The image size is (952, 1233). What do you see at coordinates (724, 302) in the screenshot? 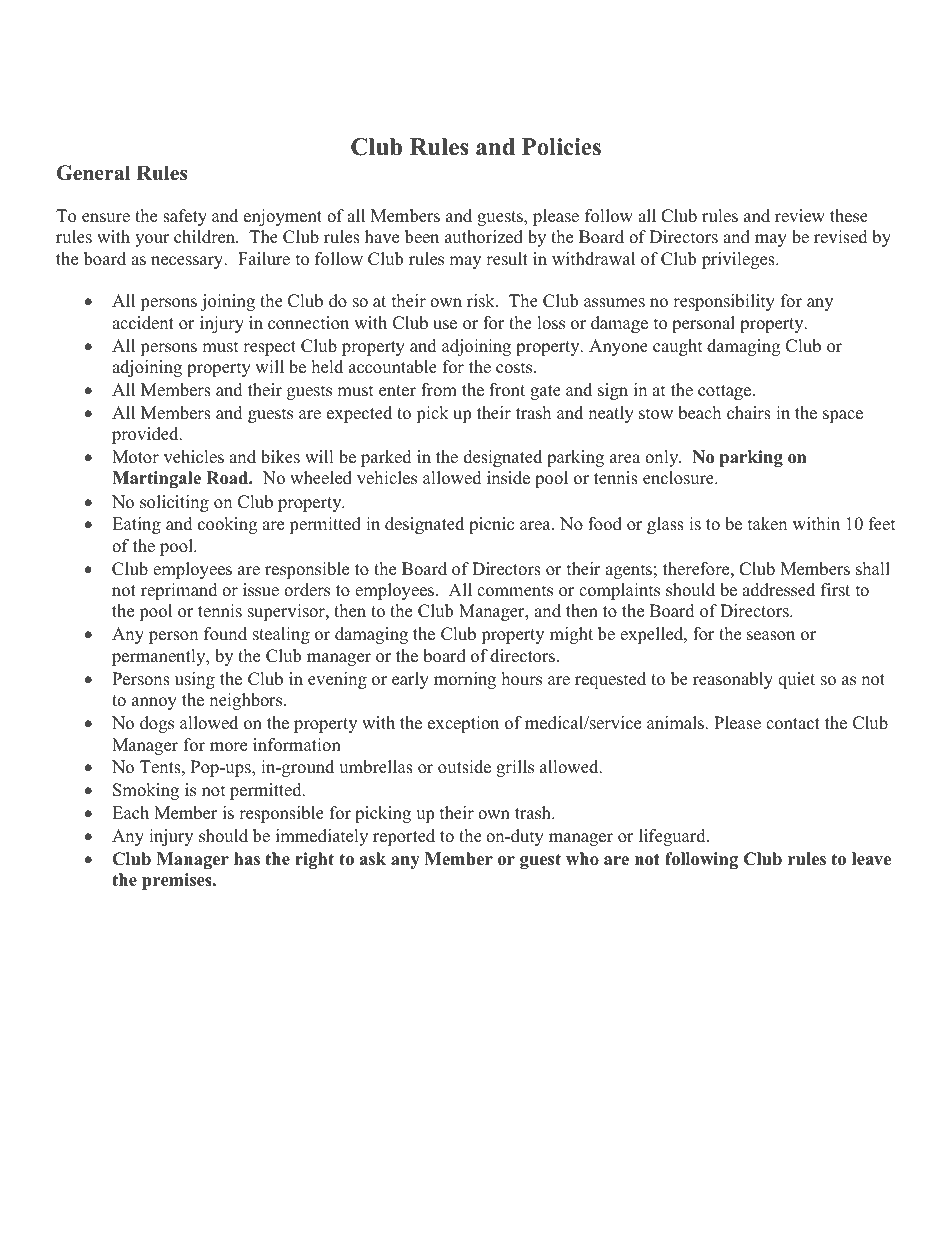
I see `responsibility` at bounding box center [724, 302].
